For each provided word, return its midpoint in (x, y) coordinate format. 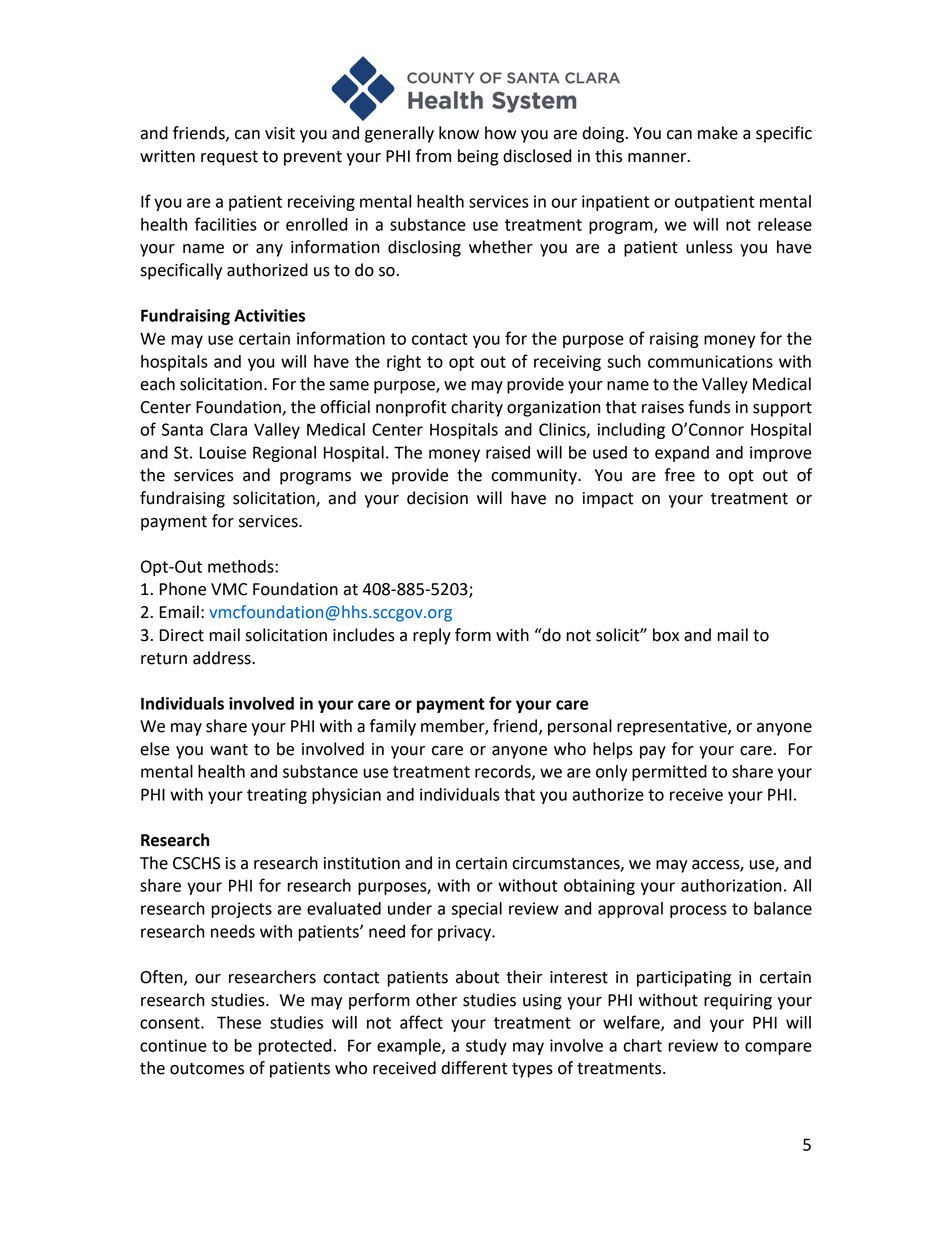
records (504, 772)
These (239, 1022)
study (486, 1047)
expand (682, 454)
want (229, 750)
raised (508, 452)
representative (673, 728)
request (229, 158)
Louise (223, 452)
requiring (738, 1002)
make (718, 133)
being (478, 157)
